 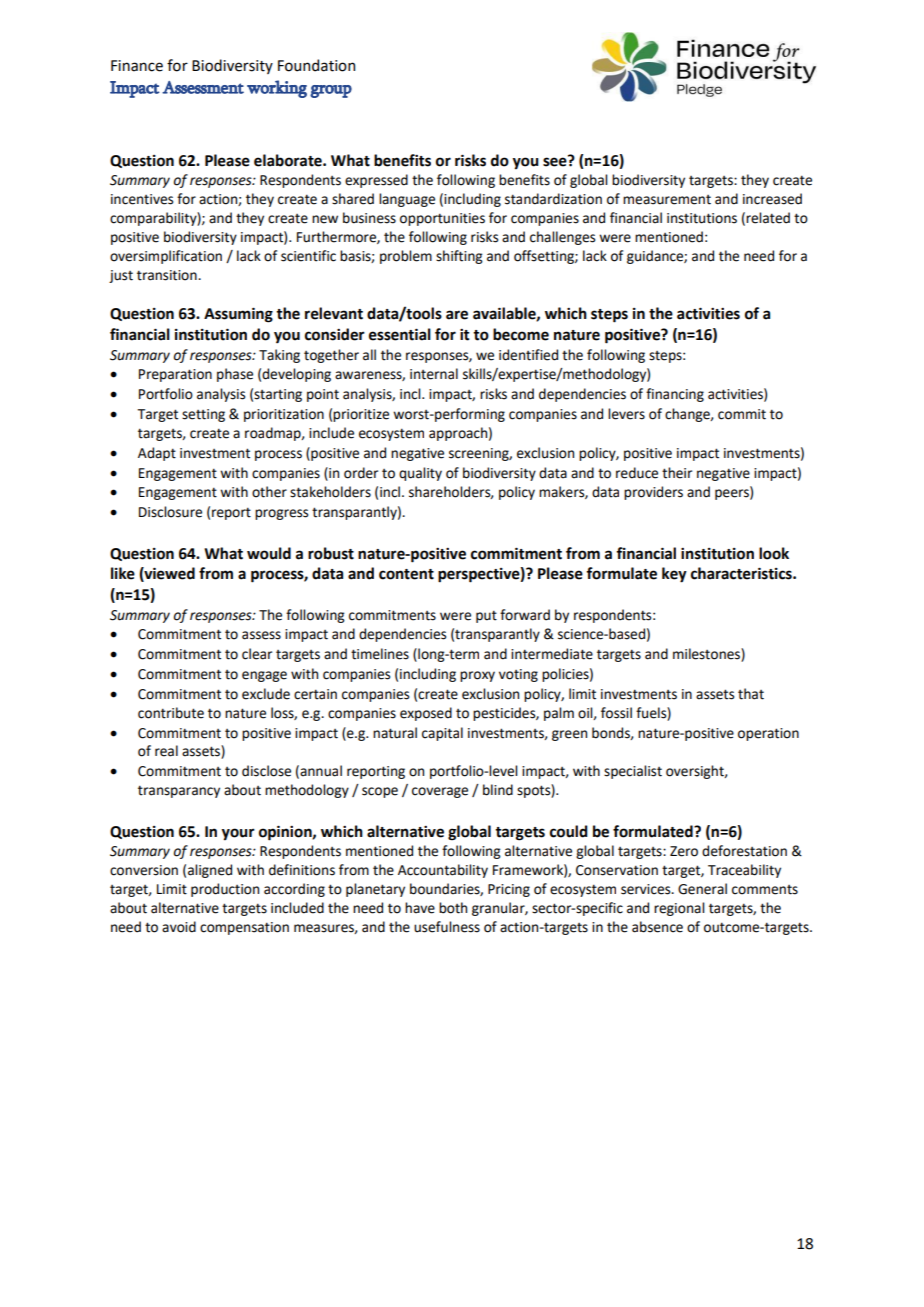 I want to click on related, so click(x=768, y=218).
